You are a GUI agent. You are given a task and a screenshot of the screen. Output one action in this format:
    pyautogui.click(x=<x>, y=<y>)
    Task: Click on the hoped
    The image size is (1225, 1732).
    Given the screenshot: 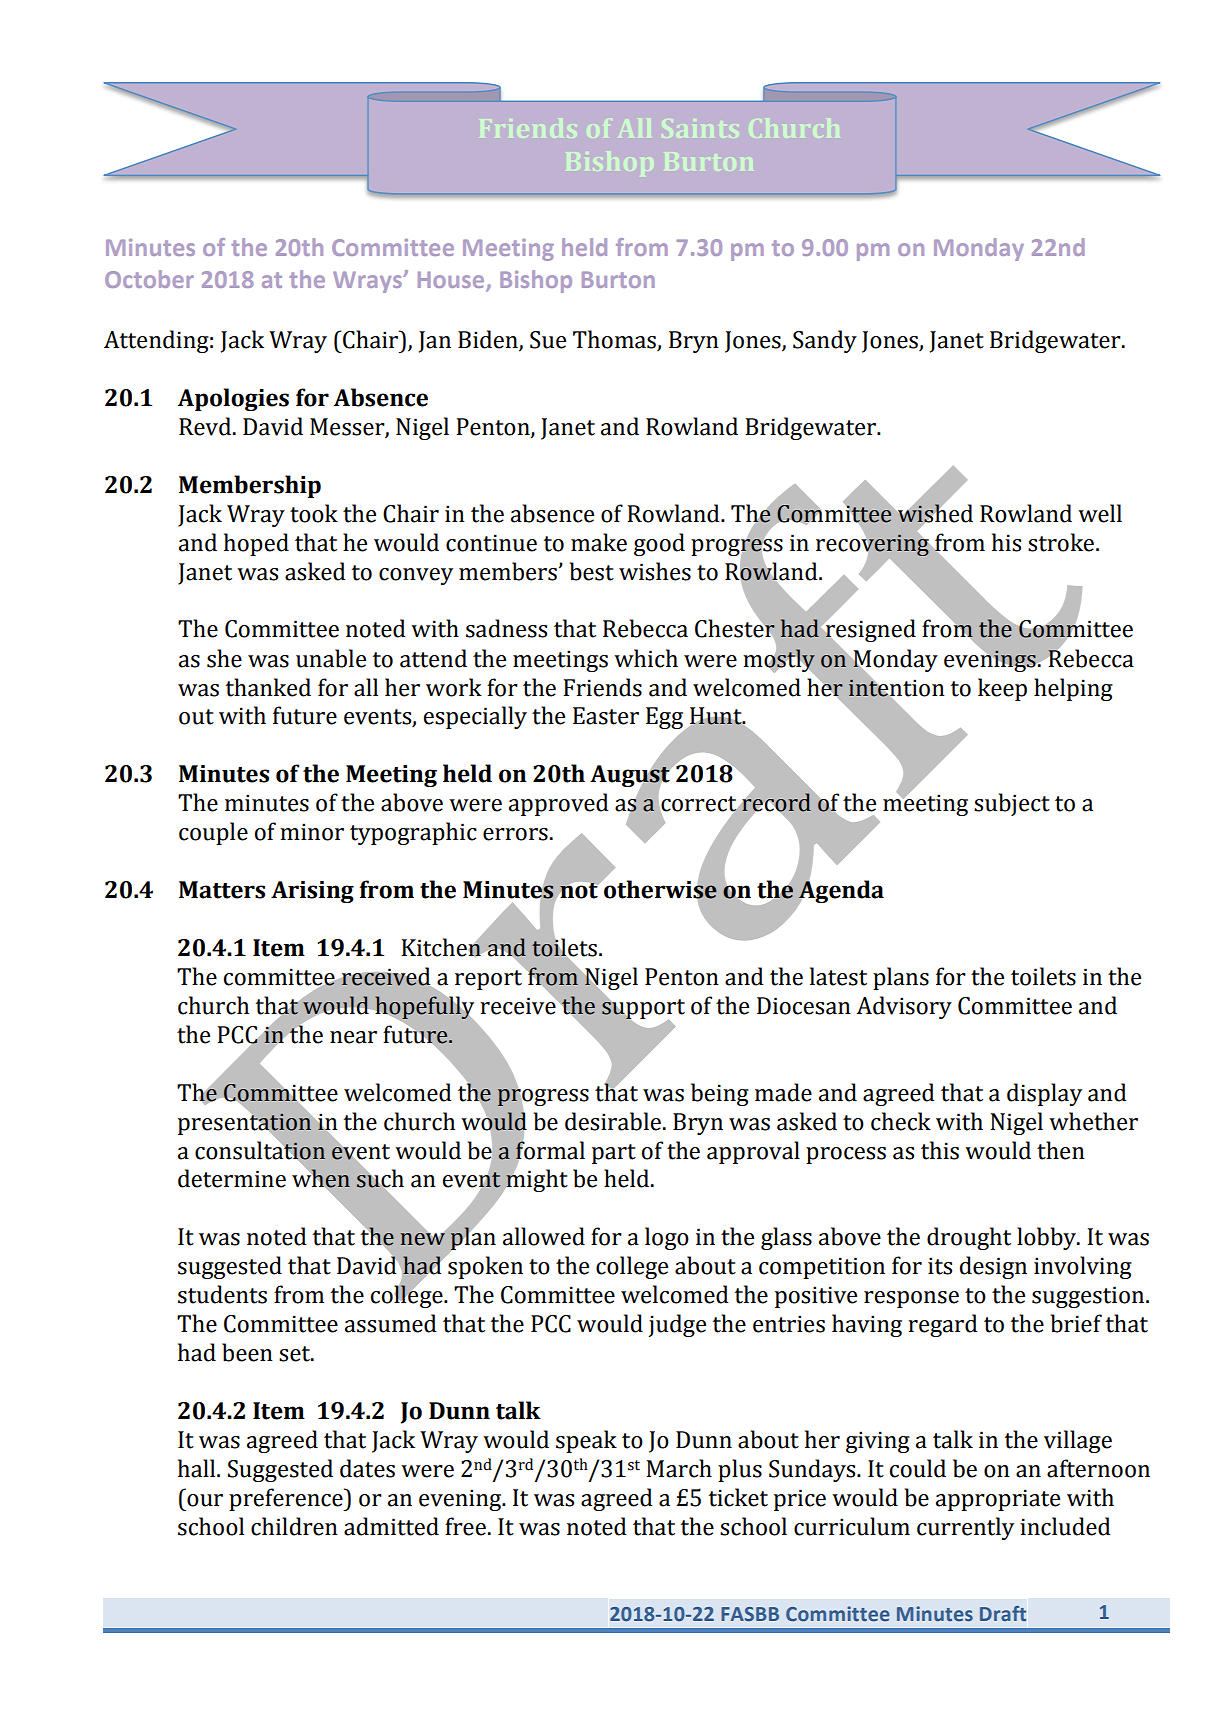 What is the action you would take?
    pyautogui.click(x=256, y=544)
